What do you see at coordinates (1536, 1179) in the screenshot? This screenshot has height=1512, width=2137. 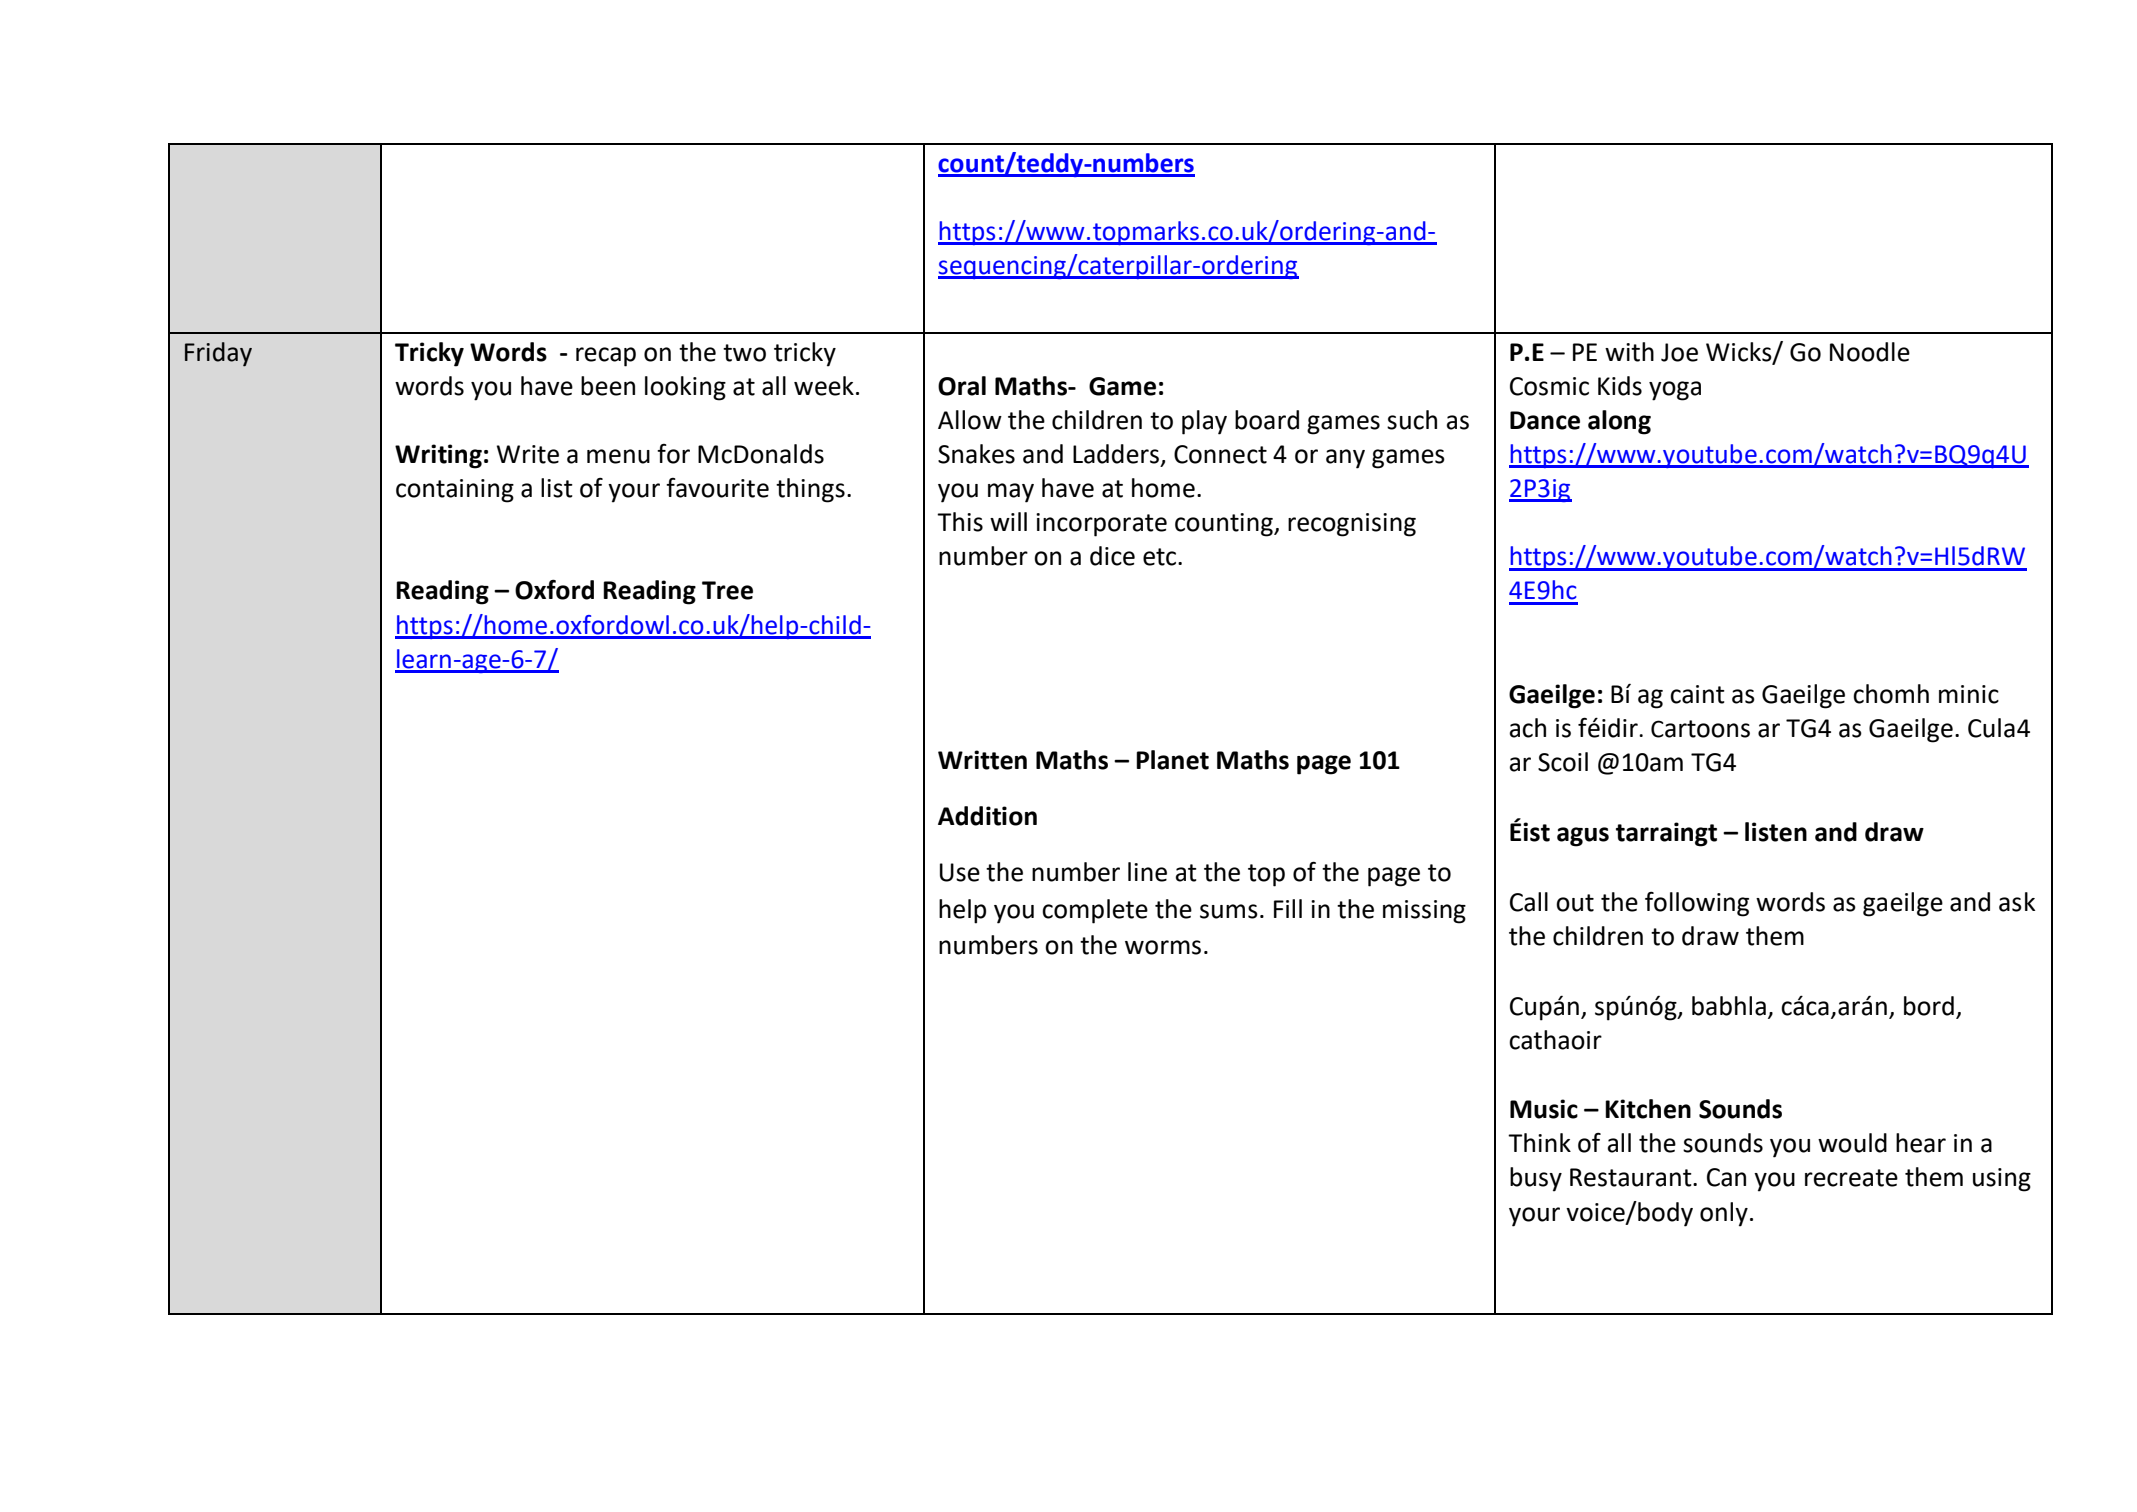 I see `busy` at bounding box center [1536, 1179].
